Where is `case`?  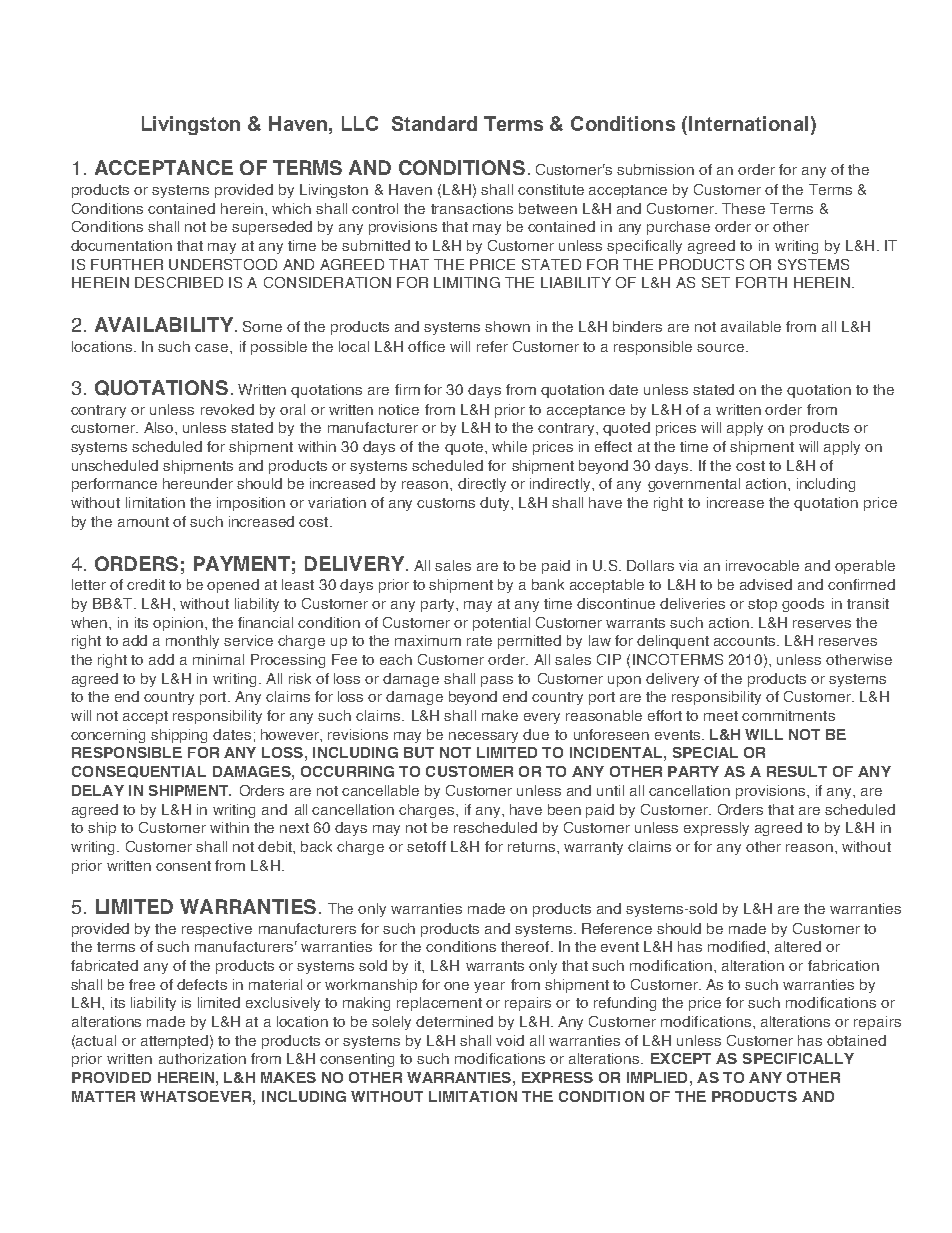 case is located at coordinates (211, 348).
